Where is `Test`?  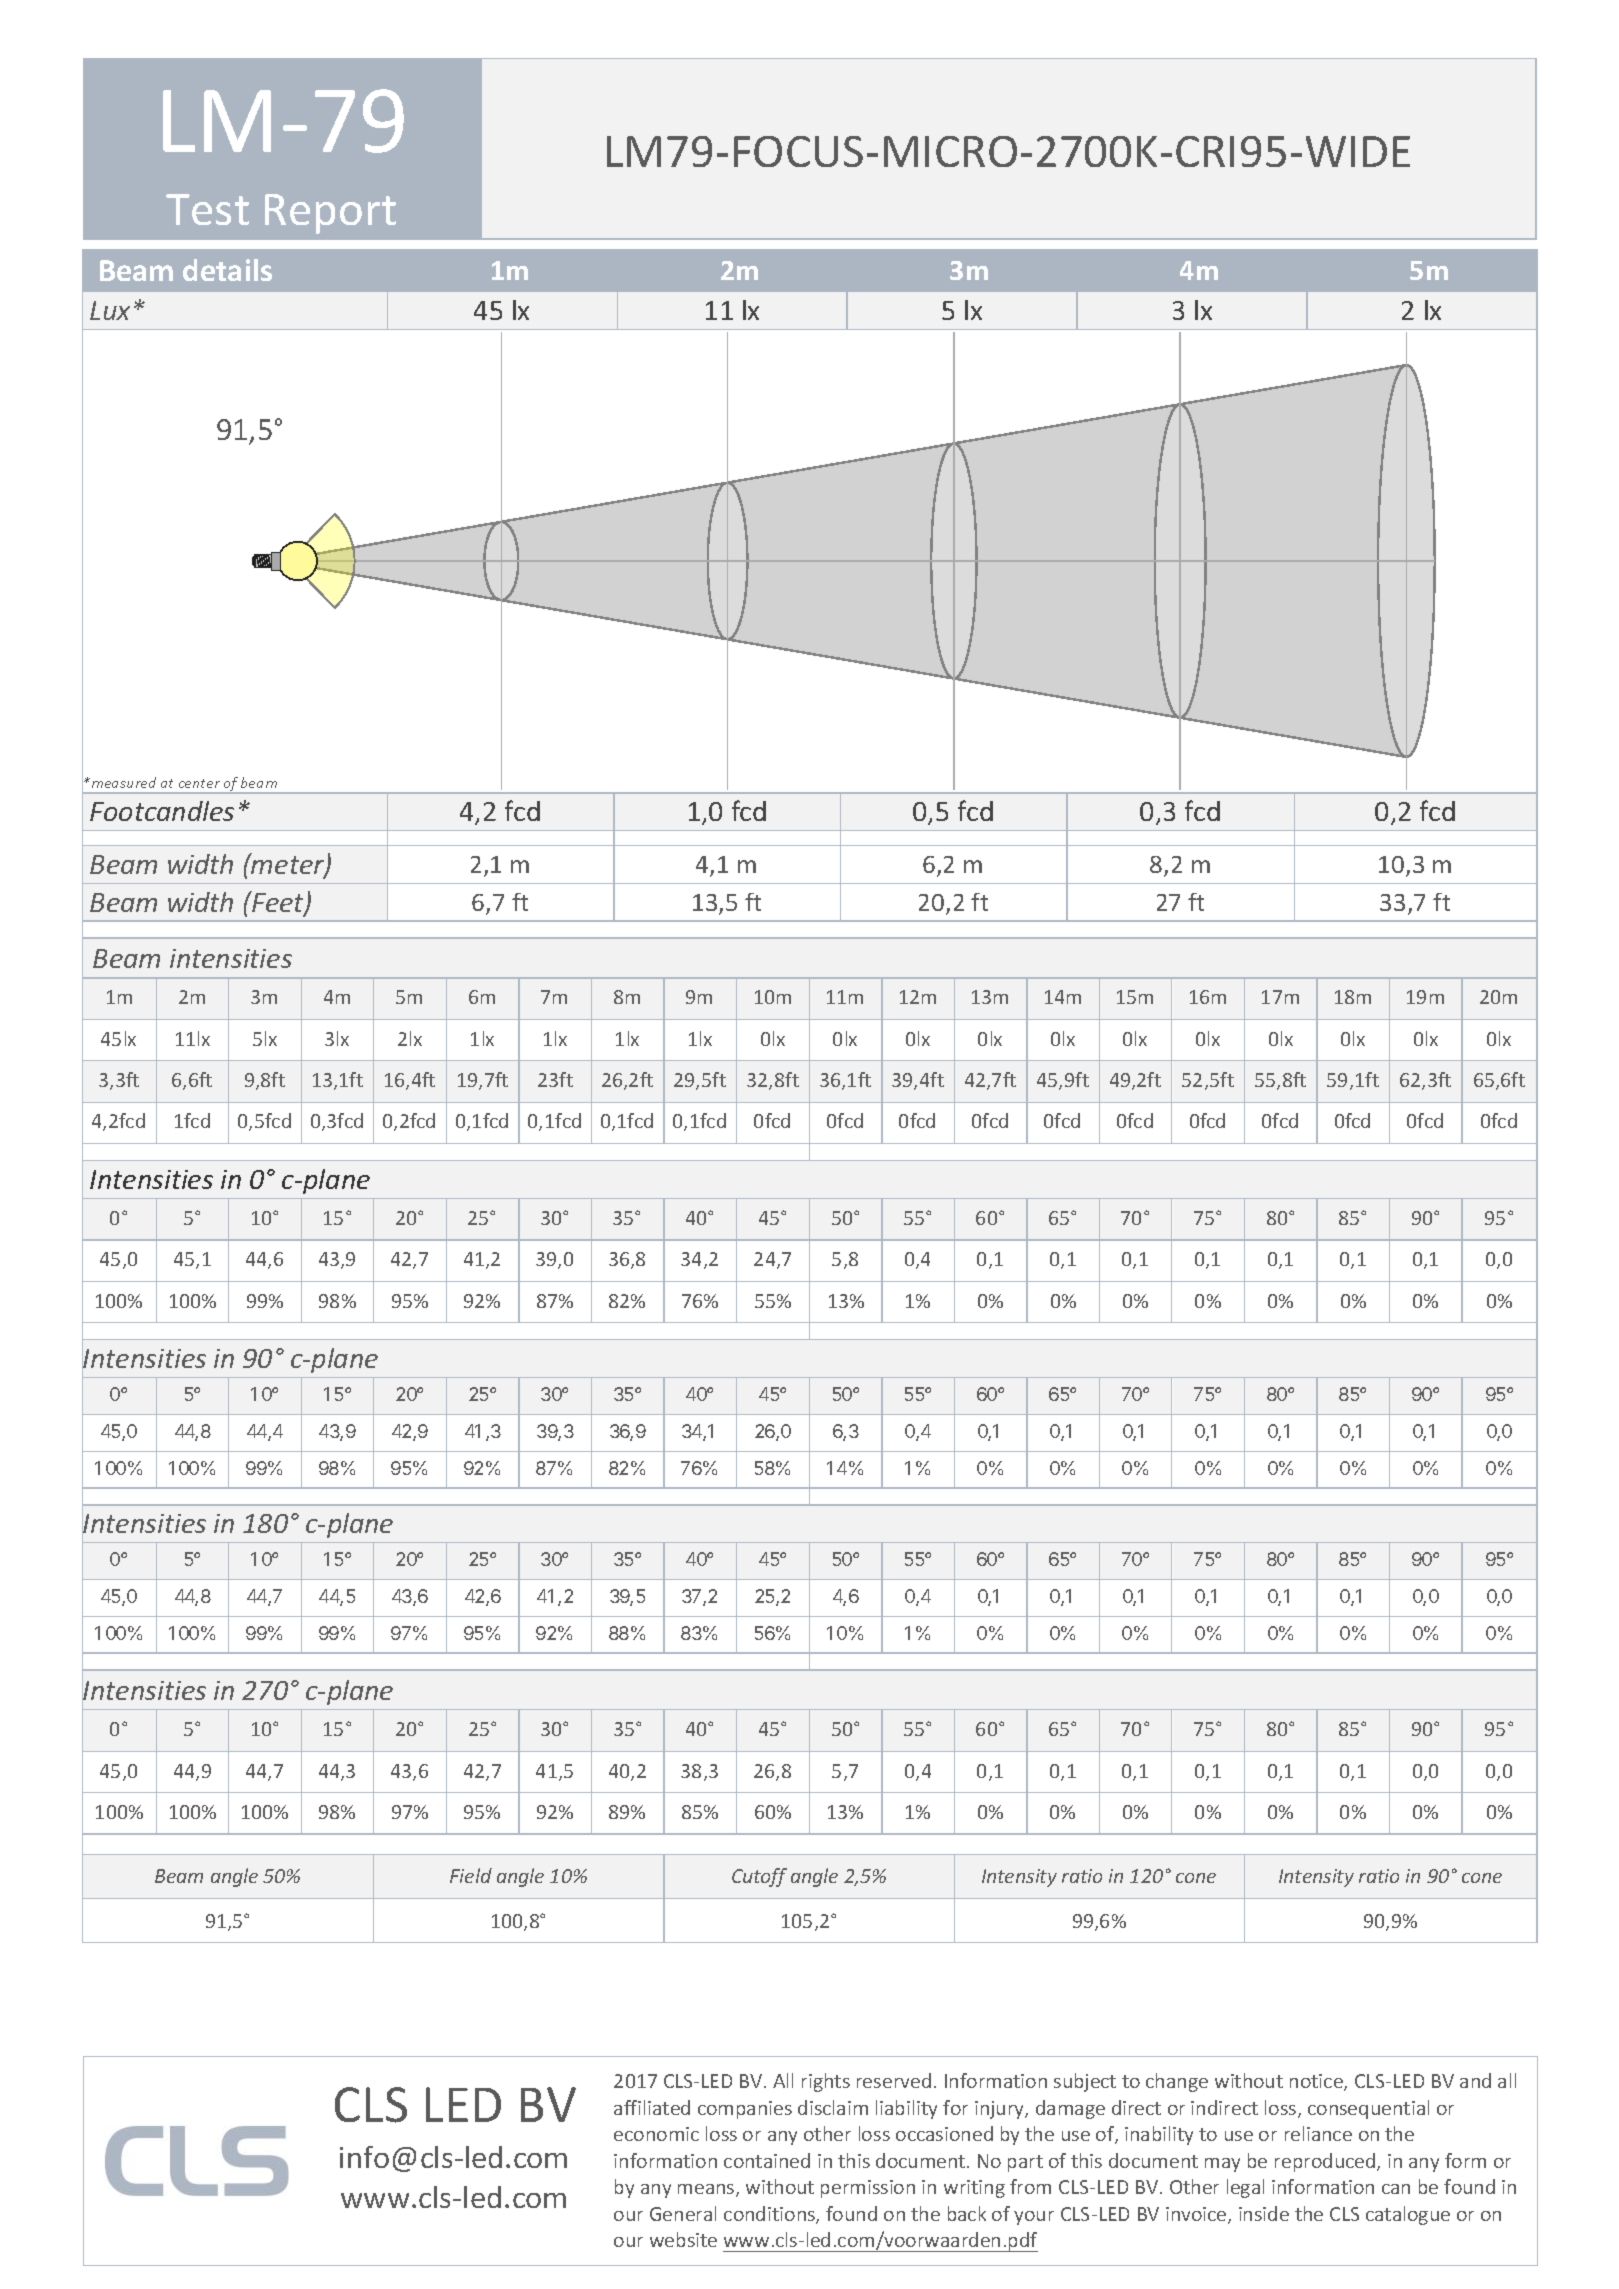
Test is located at coordinates (207, 209).
